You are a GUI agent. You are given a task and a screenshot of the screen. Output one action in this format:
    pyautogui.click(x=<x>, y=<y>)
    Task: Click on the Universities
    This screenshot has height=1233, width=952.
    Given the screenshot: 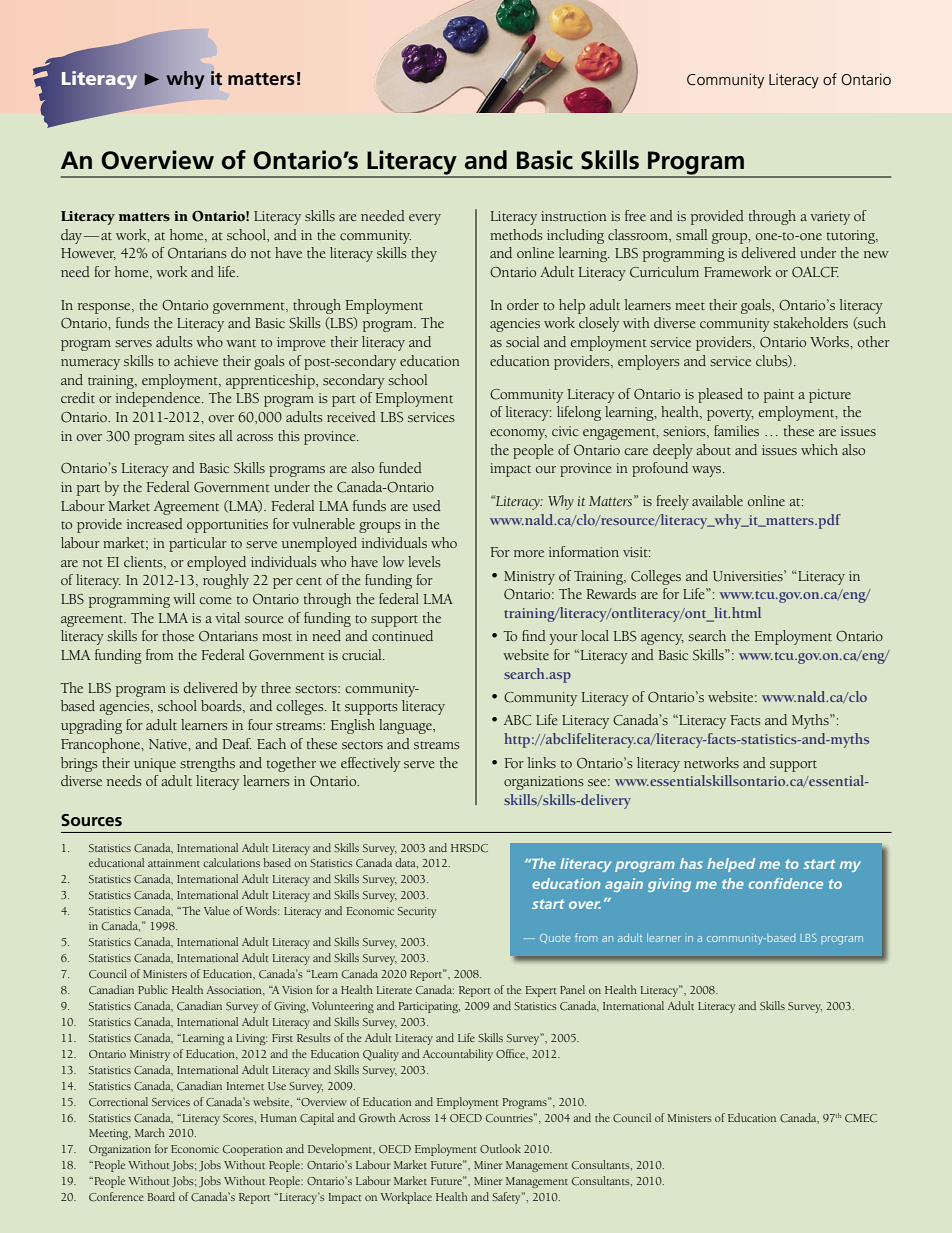 What is the action you would take?
    pyautogui.click(x=749, y=576)
